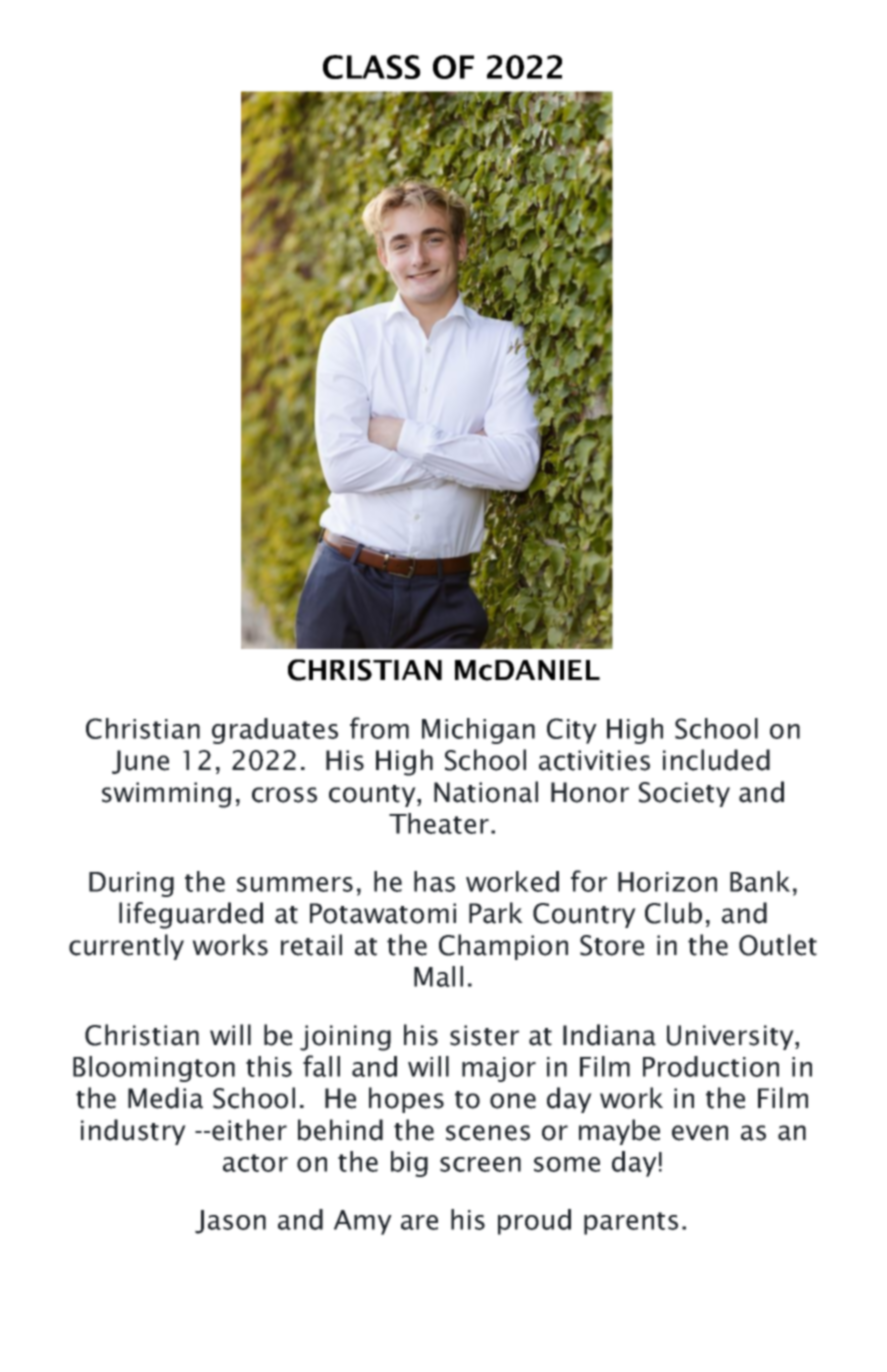  Describe the element at coordinates (572, 731) in the image. I see `City` at that location.
